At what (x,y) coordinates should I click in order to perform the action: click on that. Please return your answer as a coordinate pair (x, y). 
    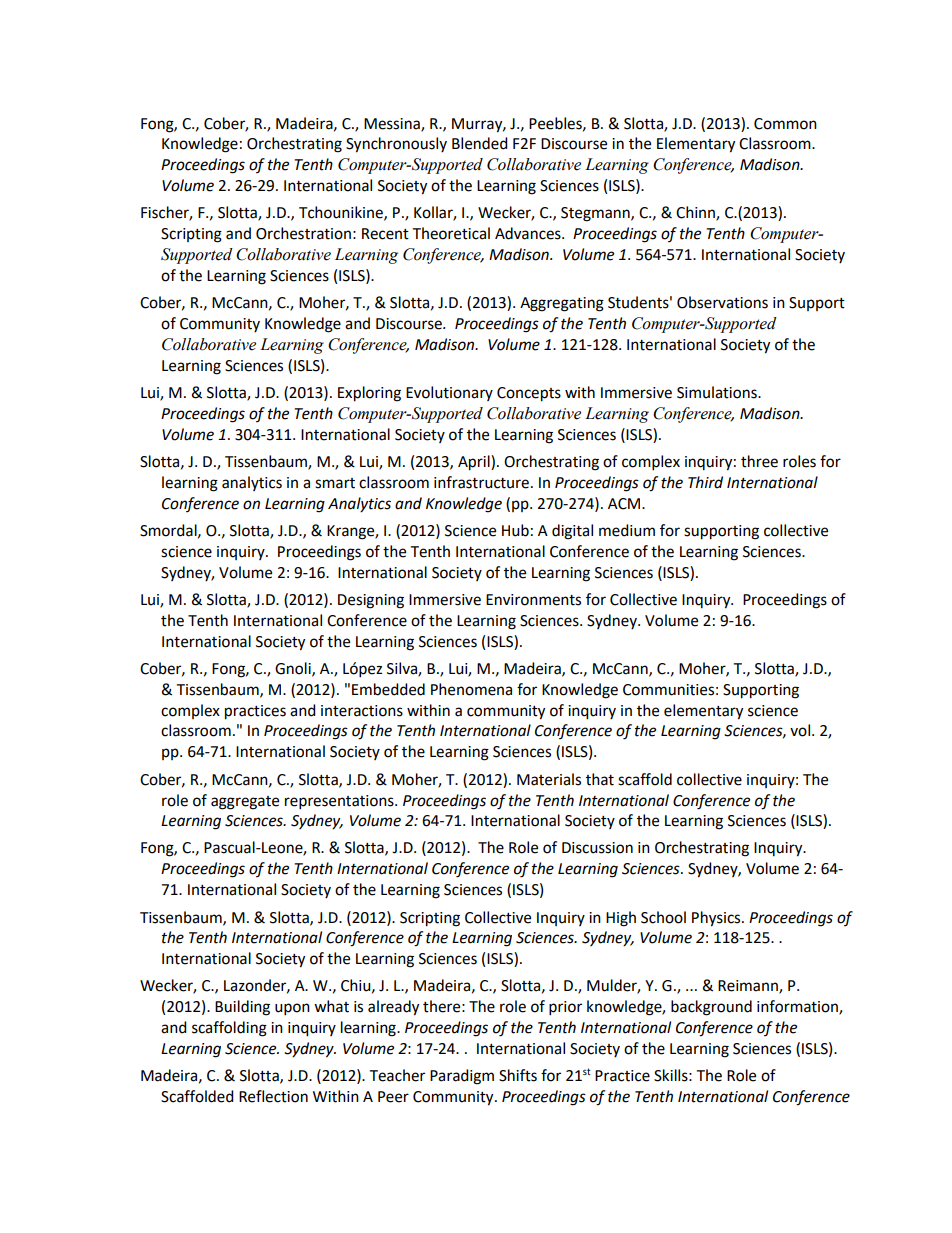
    Looking at the image, I should click on (600, 779).
